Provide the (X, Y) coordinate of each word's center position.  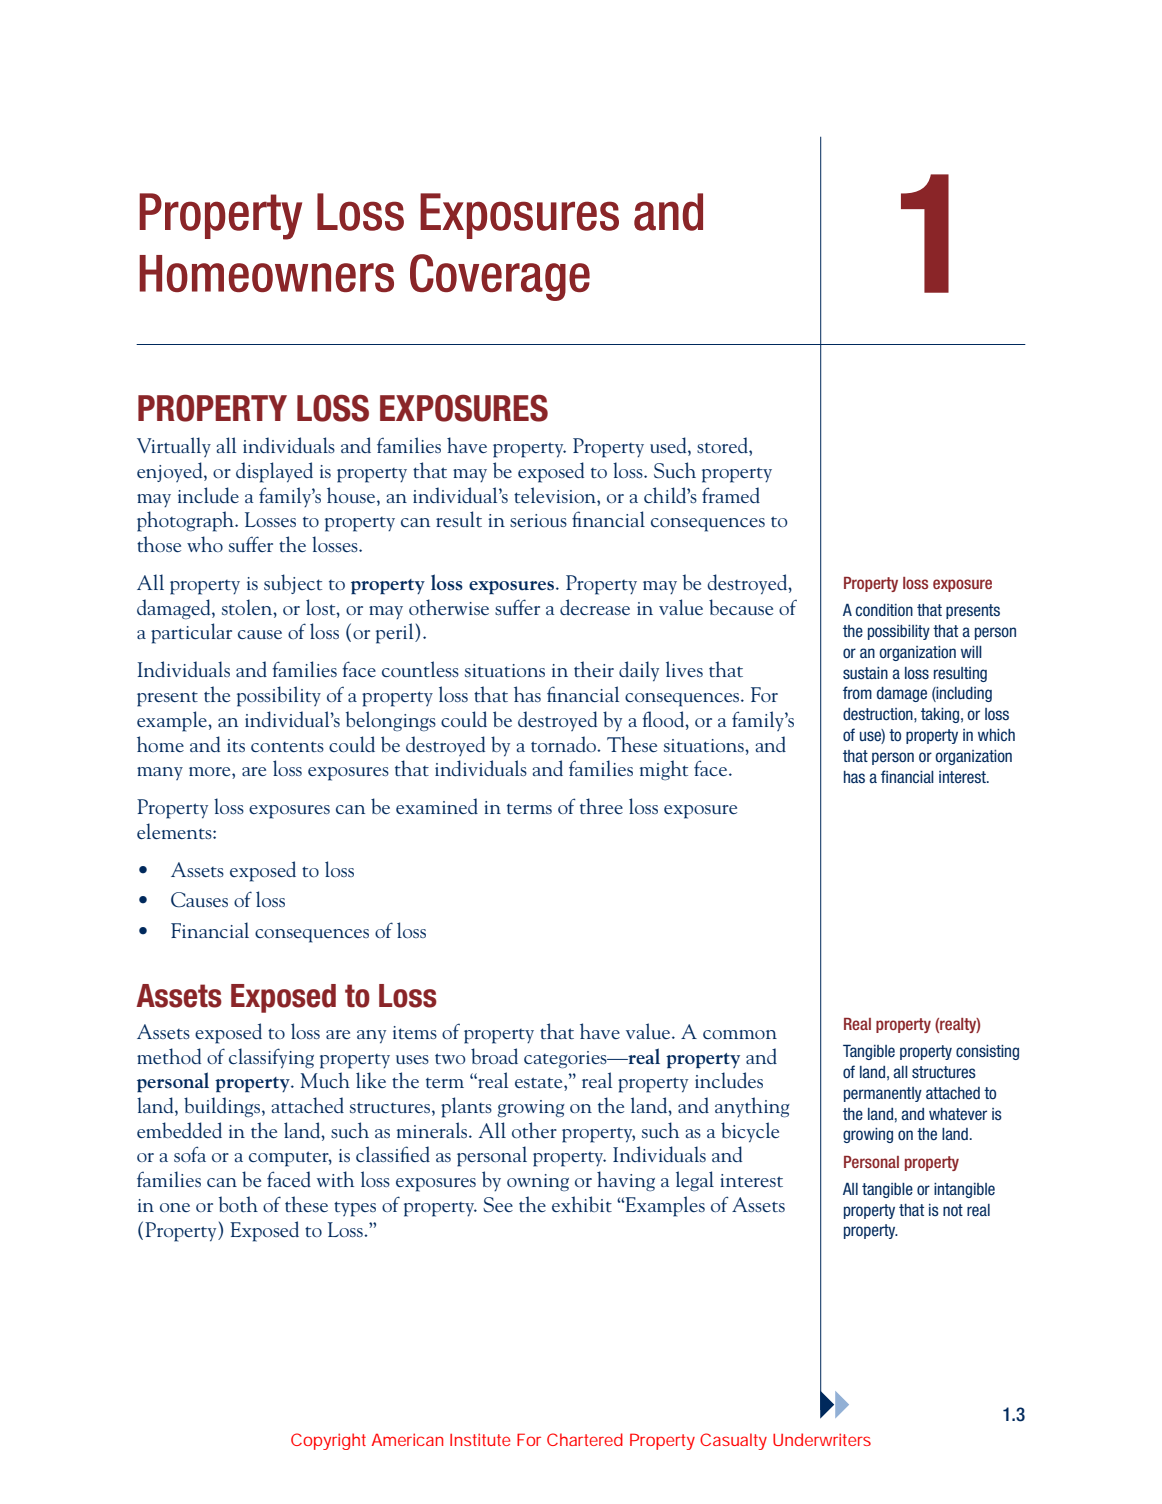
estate (540, 1084)
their (594, 669)
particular (191, 633)
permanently (883, 1094)
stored (723, 446)
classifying (271, 1058)
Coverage (500, 277)
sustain (865, 673)
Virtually (174, 447)
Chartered (585, 1439)
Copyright (328, 1441)
